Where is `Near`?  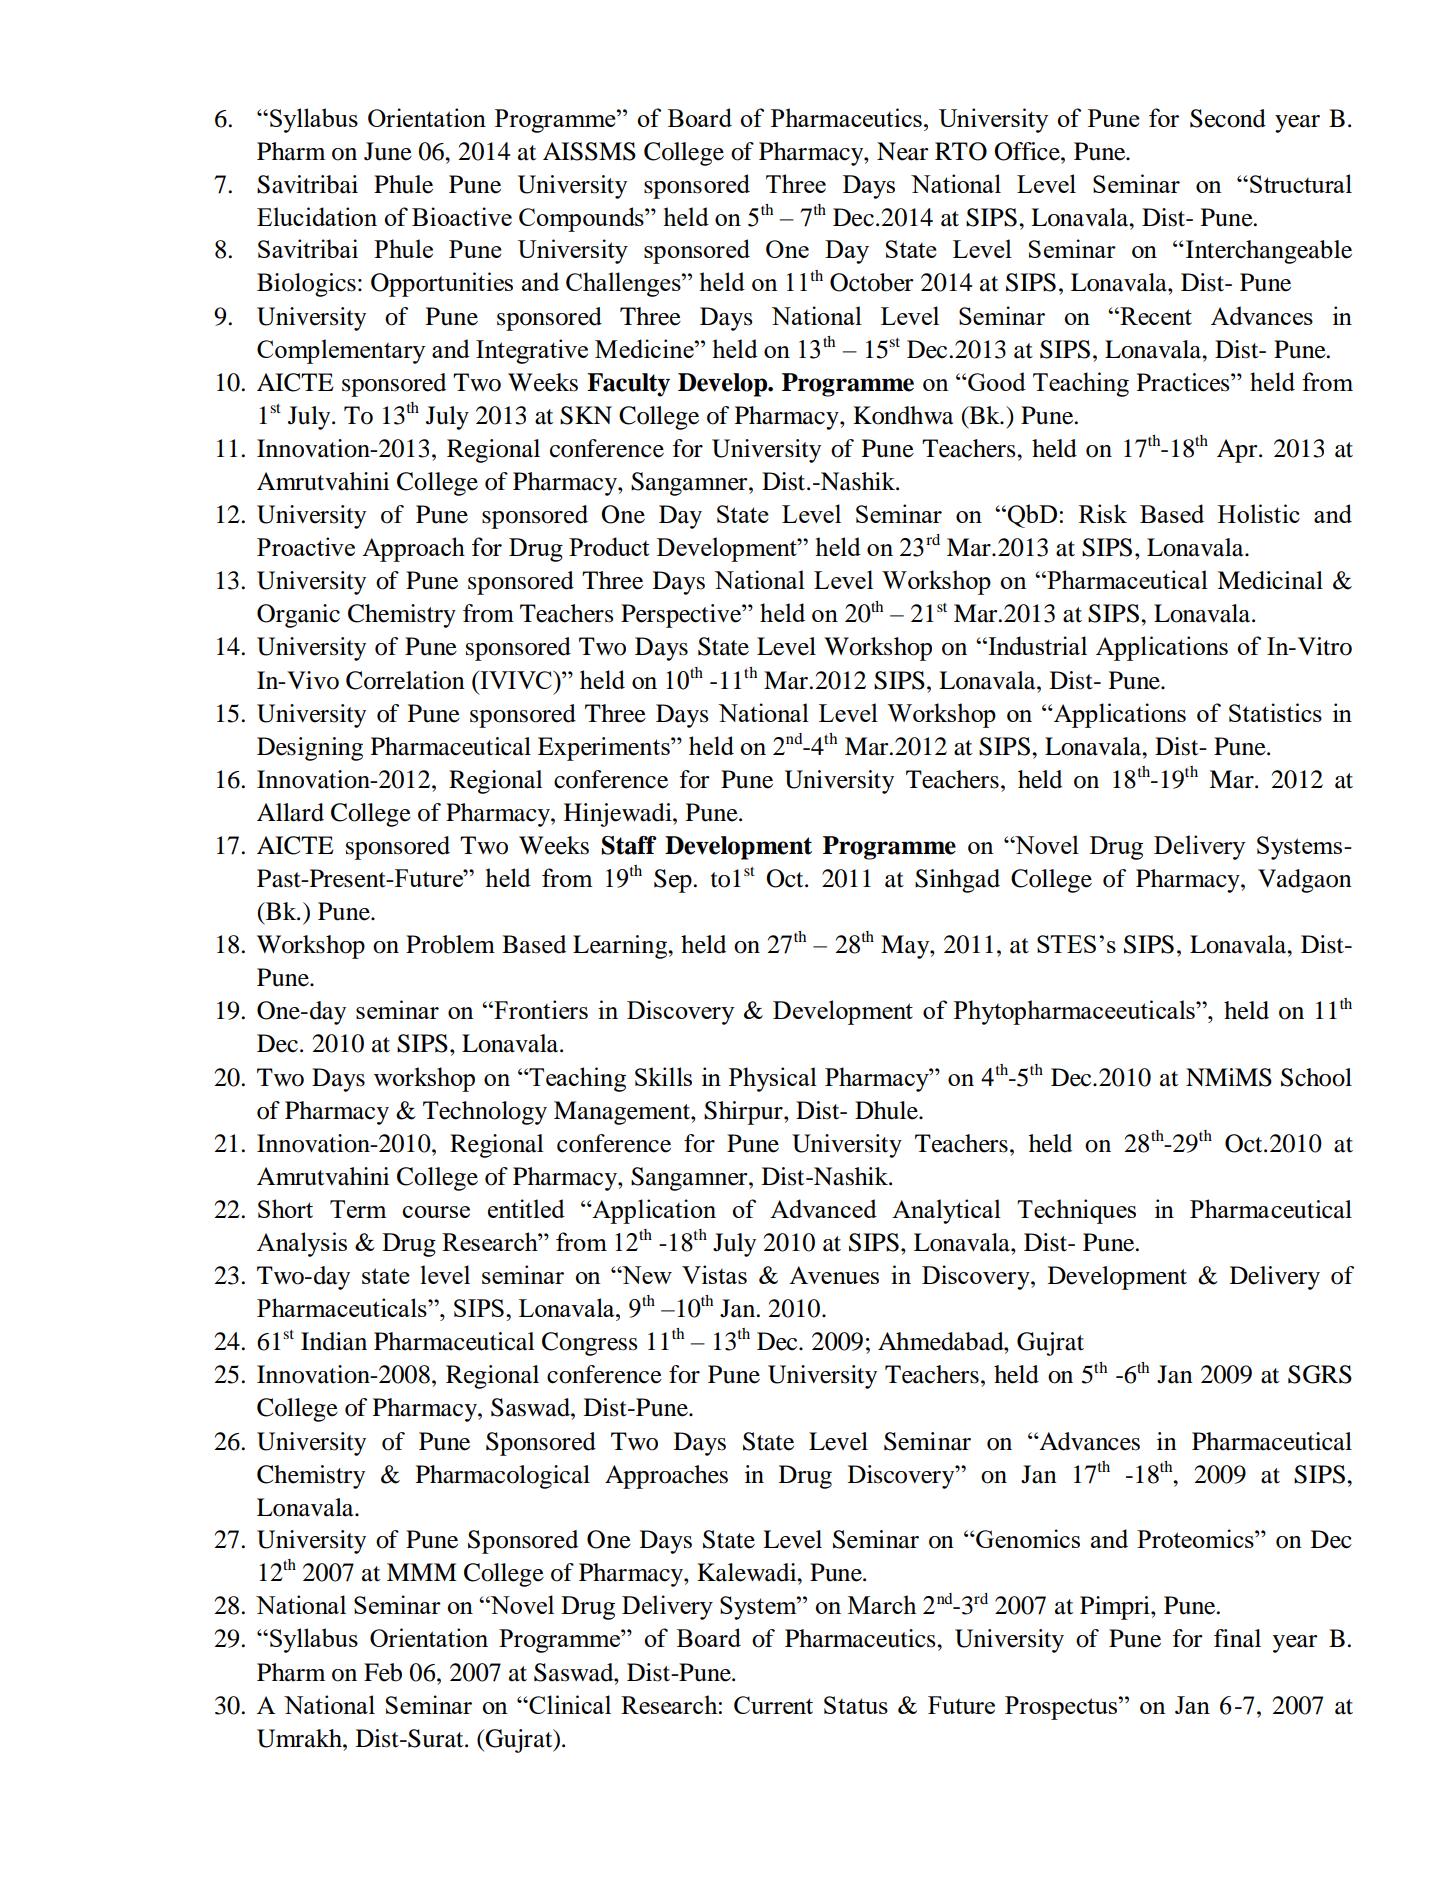
Near is located at coordinates (903, 151).
